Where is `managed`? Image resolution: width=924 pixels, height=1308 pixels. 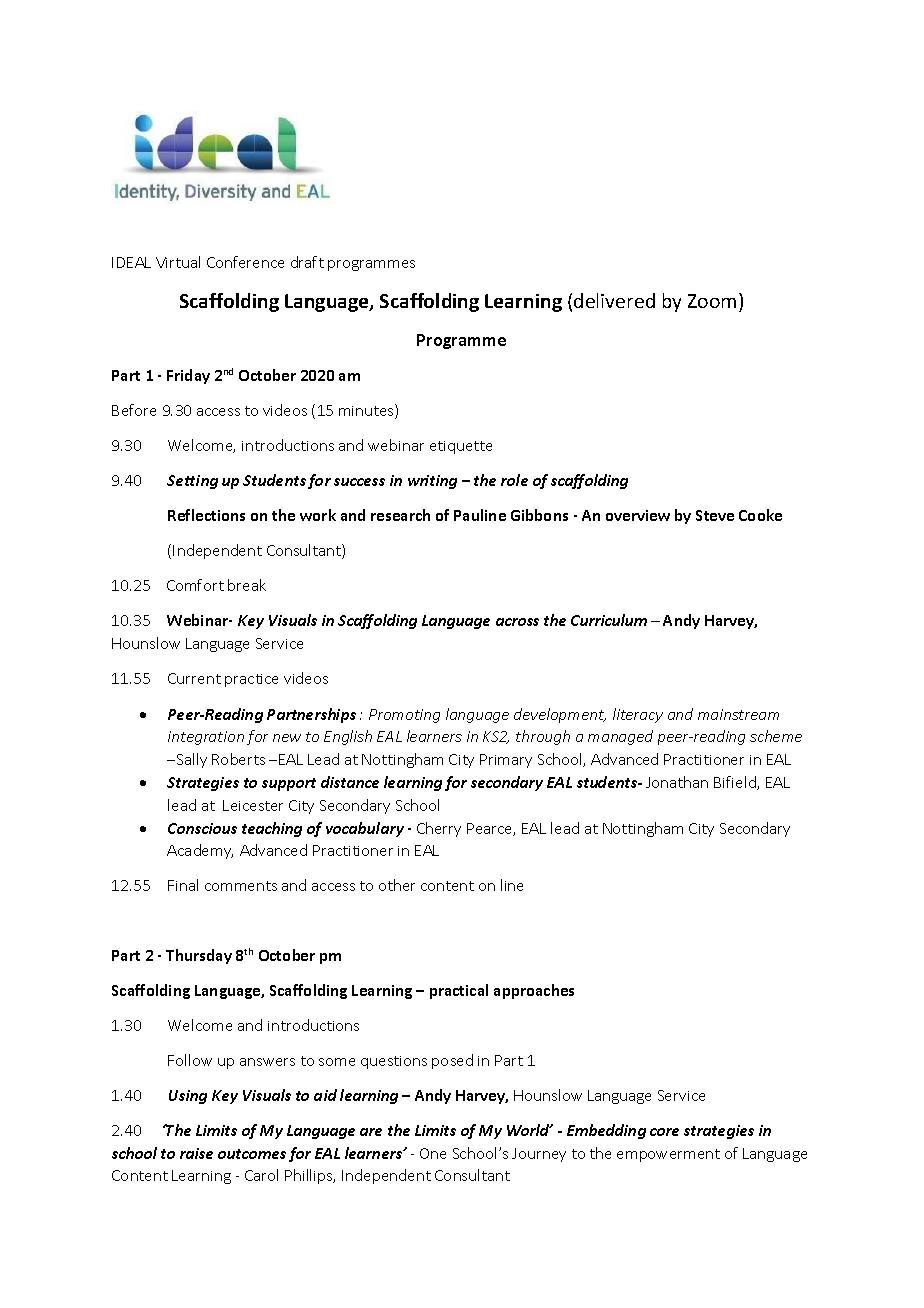
managed is located at coordinates (620, 737).
